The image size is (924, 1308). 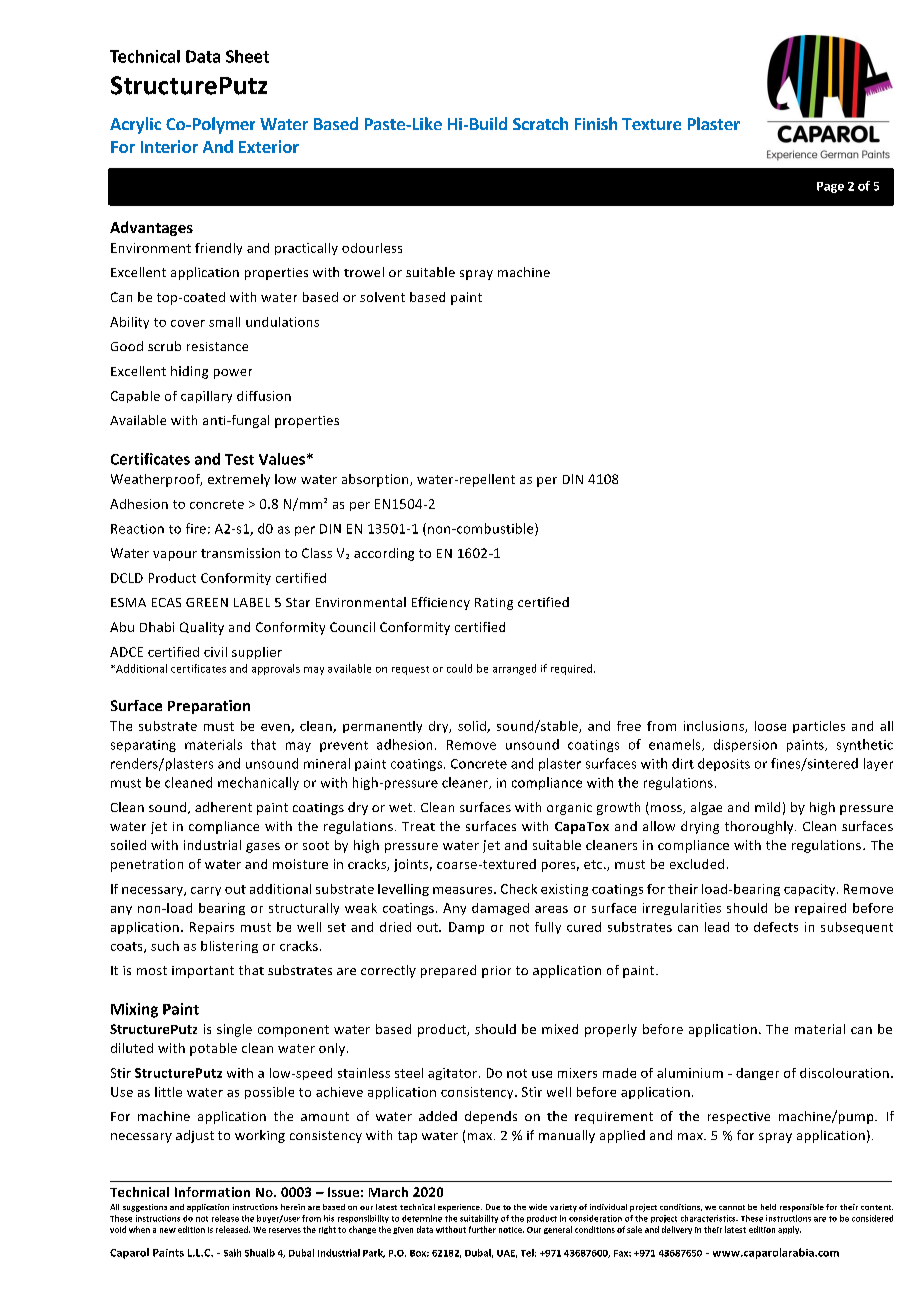 What do you see at coordinates (189, 372) in the image?
I see `hiding` at bounding box center [189, 372].
